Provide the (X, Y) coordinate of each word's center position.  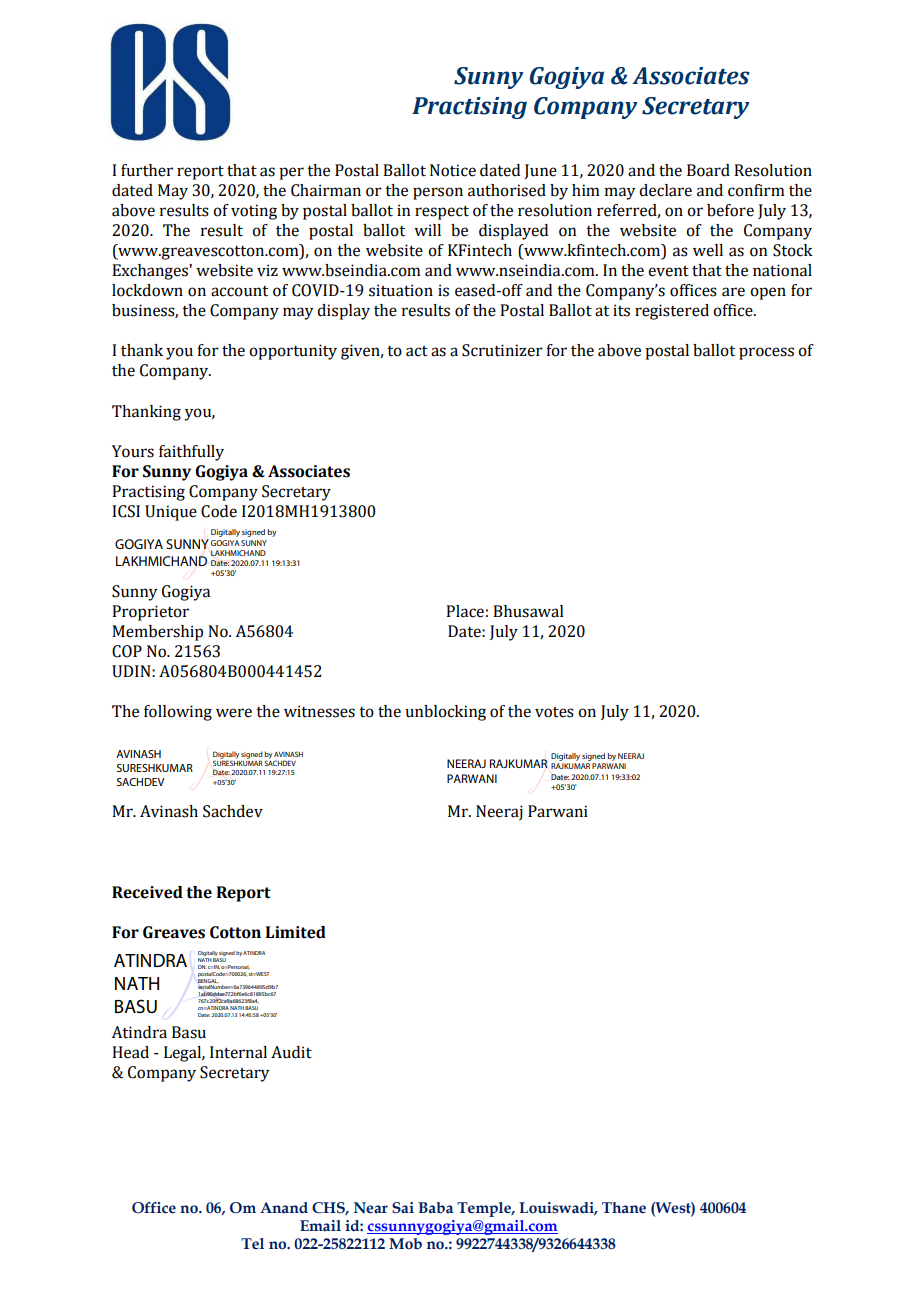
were (234, 713)
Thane (624, 1207)
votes (554, 712)
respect (442, 213)
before (730, 210)
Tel (252, 1243)
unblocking (445, 713)
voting (254, 212)
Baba (435, 1208)
